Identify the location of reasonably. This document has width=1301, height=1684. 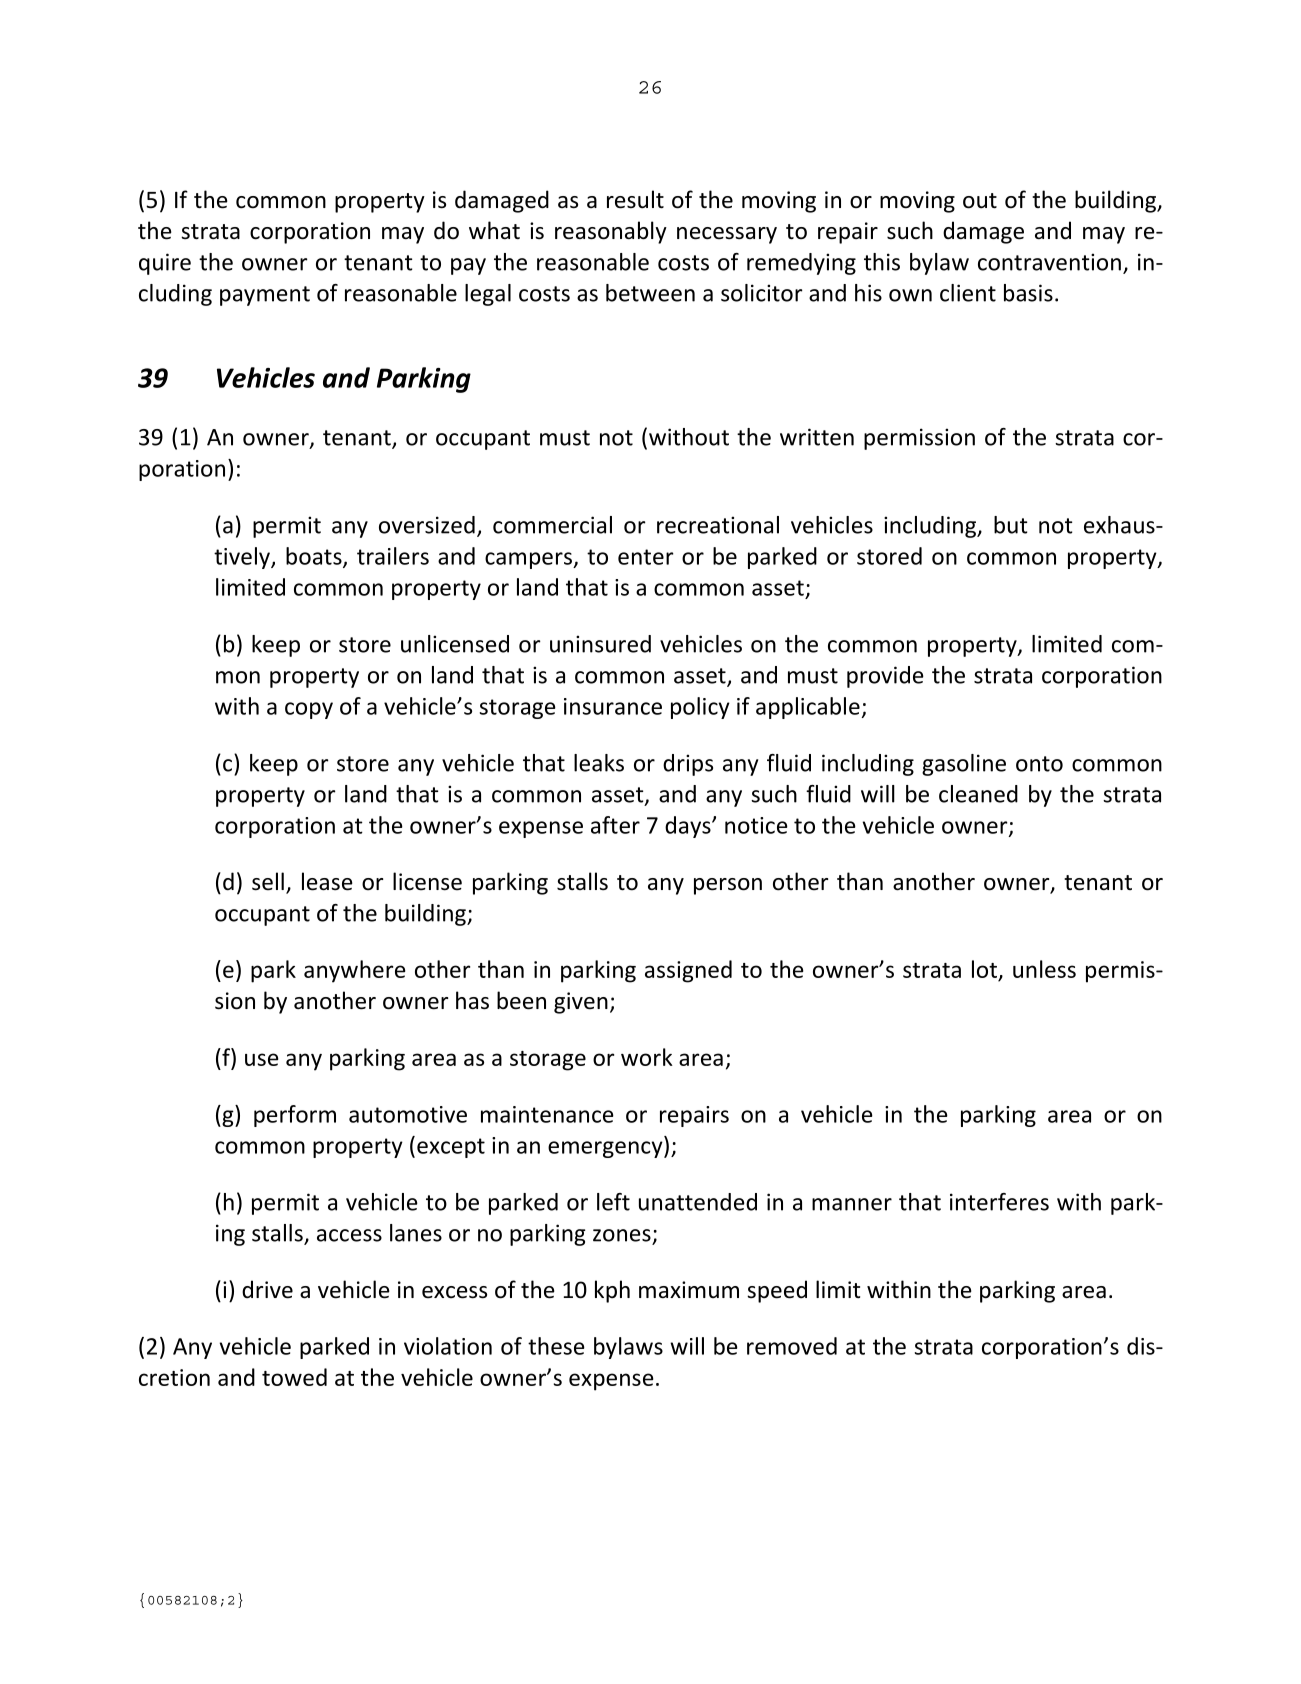
(611, 232).
